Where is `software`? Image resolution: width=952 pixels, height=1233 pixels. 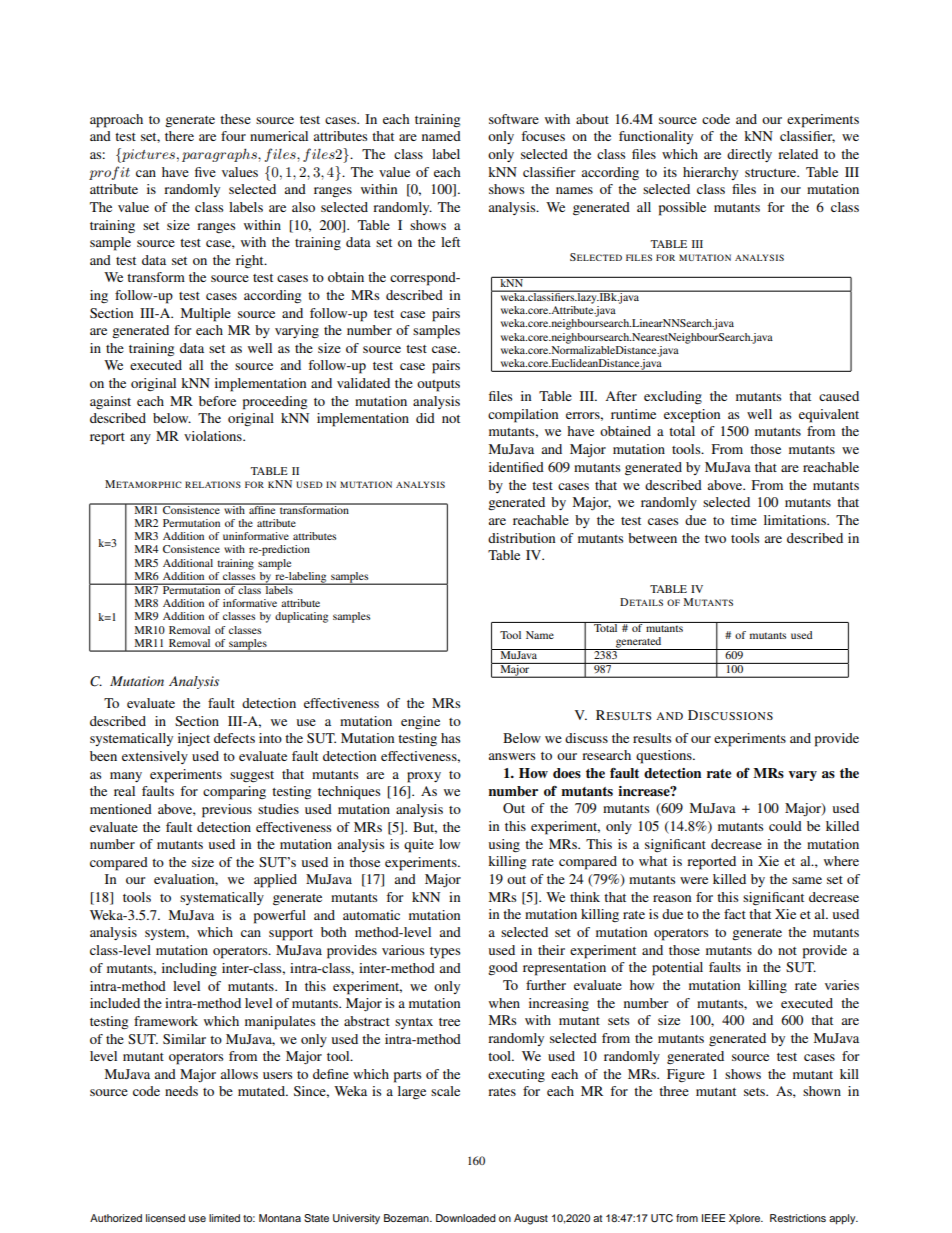
software is located at coordinates (514, 119).
